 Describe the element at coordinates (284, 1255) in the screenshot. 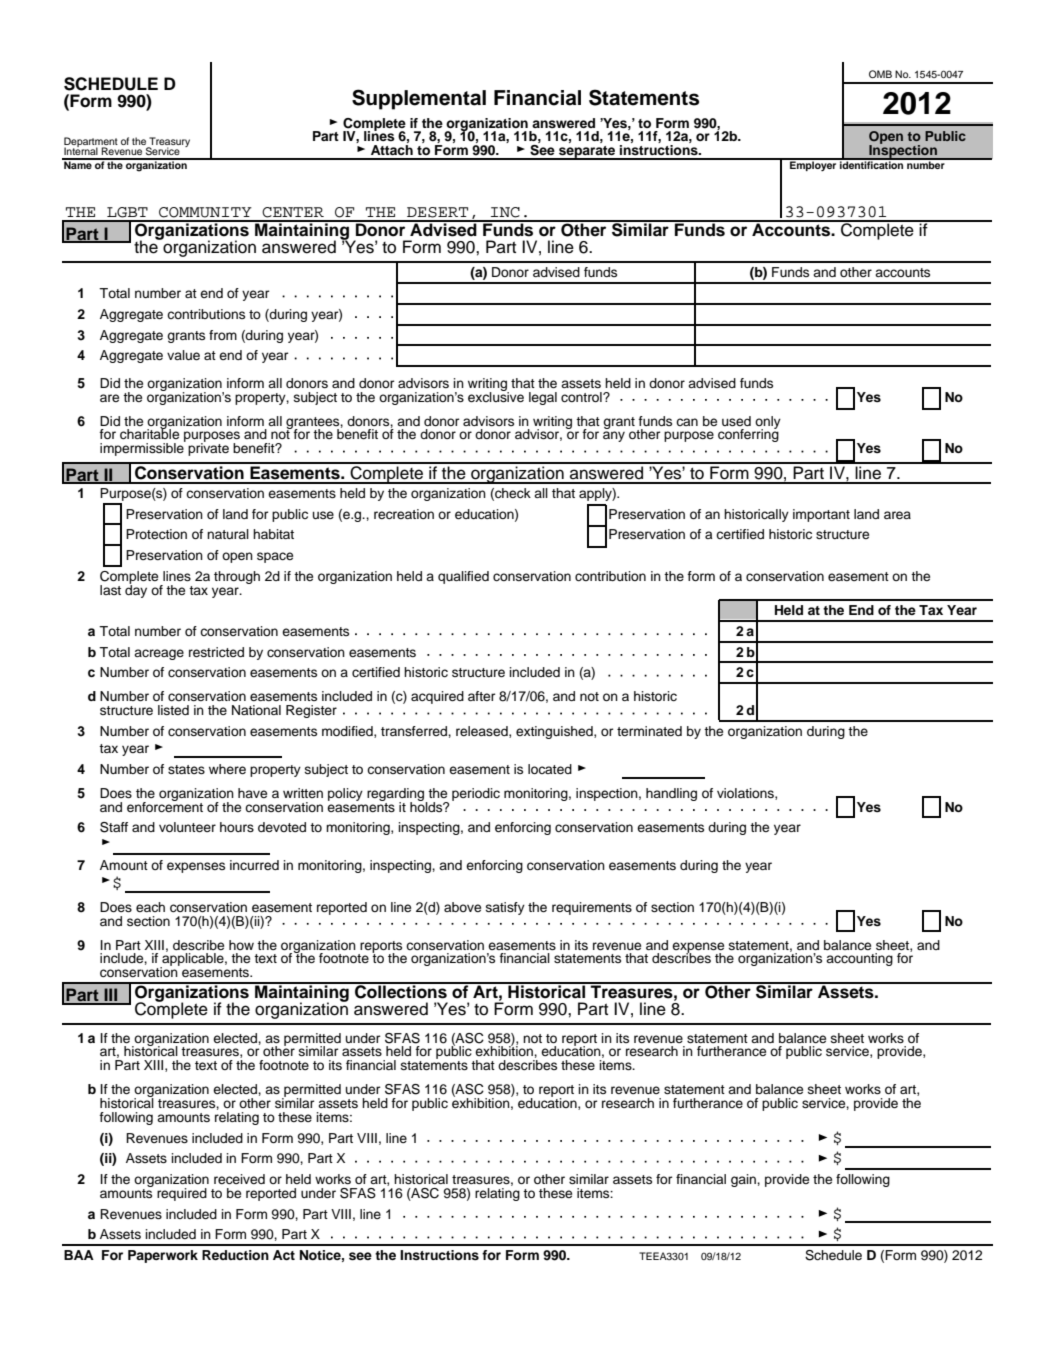

I see `Act` at that location.
